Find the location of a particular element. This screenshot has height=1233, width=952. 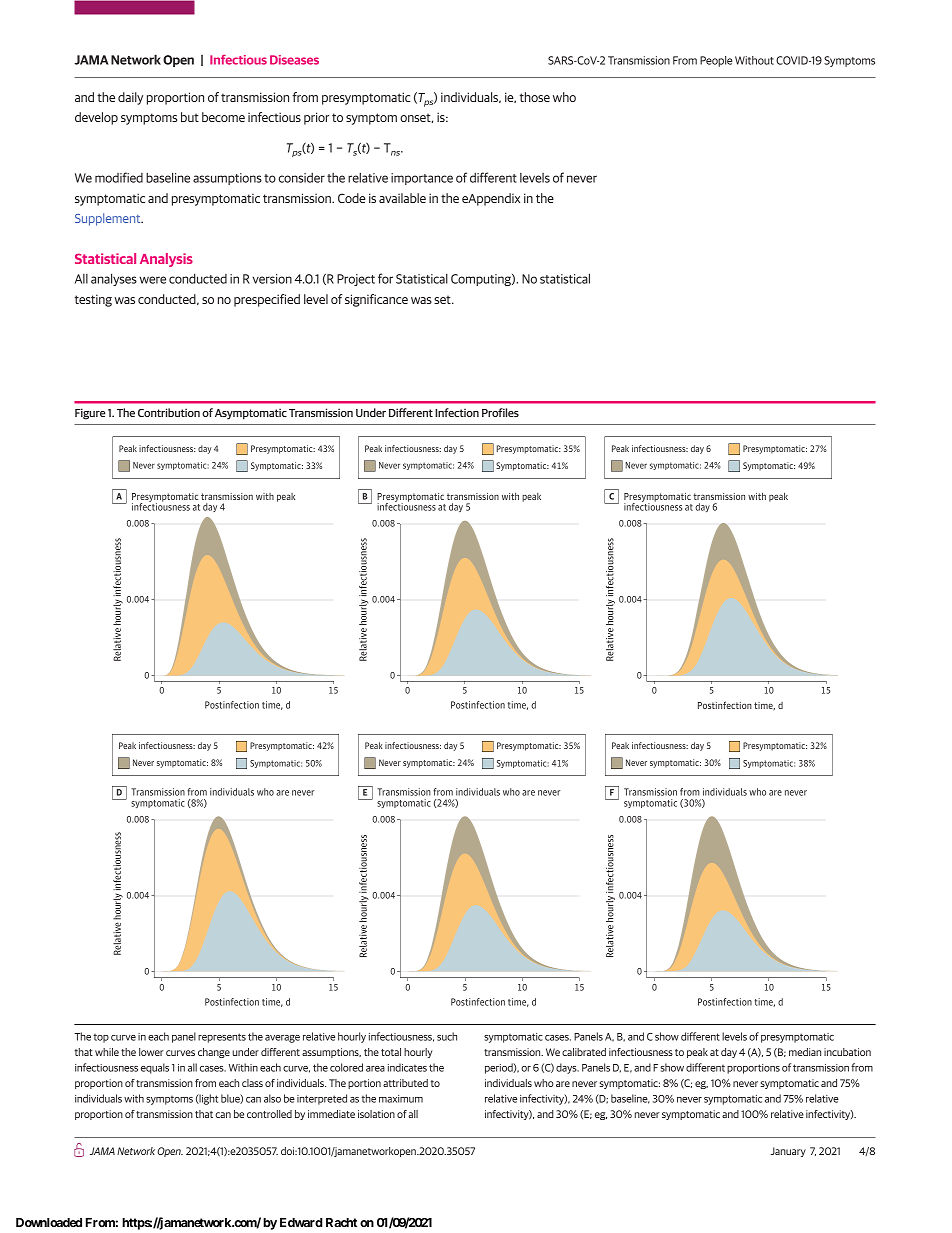

People is located at coordinates (716, 61).
